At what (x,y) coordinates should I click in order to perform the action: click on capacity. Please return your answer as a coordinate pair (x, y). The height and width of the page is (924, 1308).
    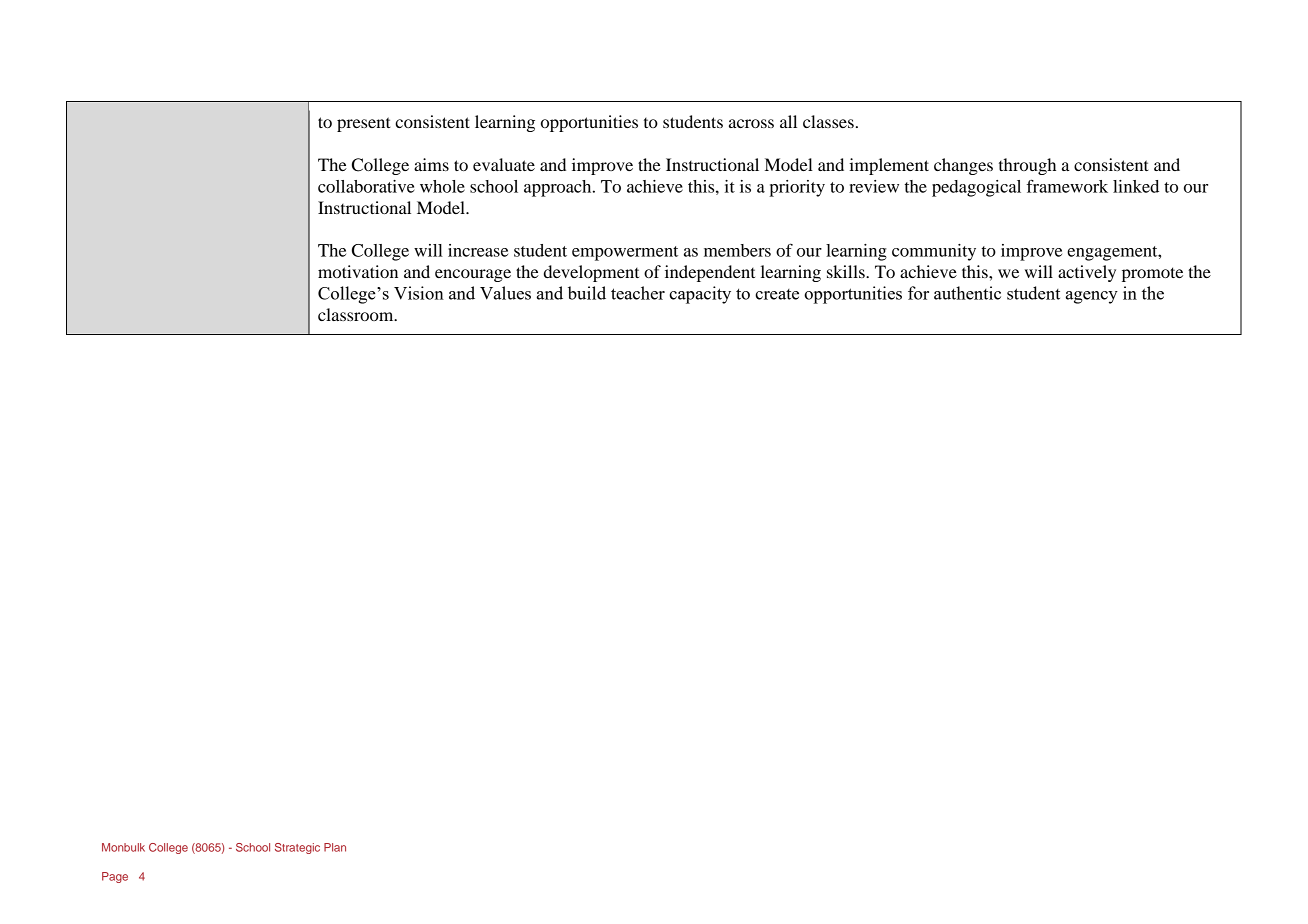
    Looking at the image, I should click on (700, 295).
